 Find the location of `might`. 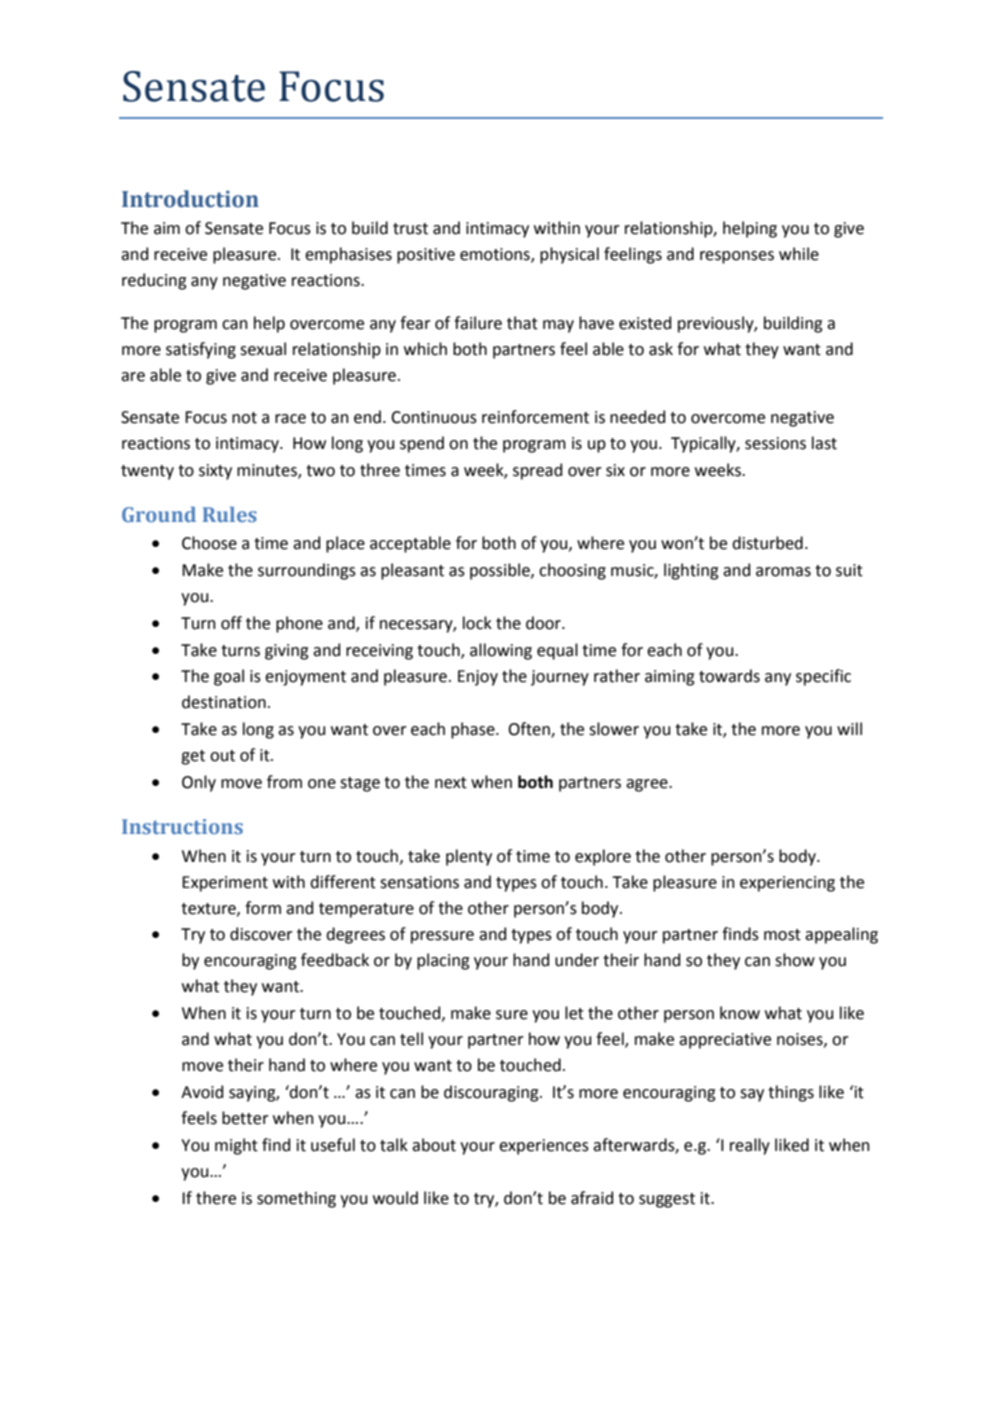

might is located at coordinates (236, 1146).
